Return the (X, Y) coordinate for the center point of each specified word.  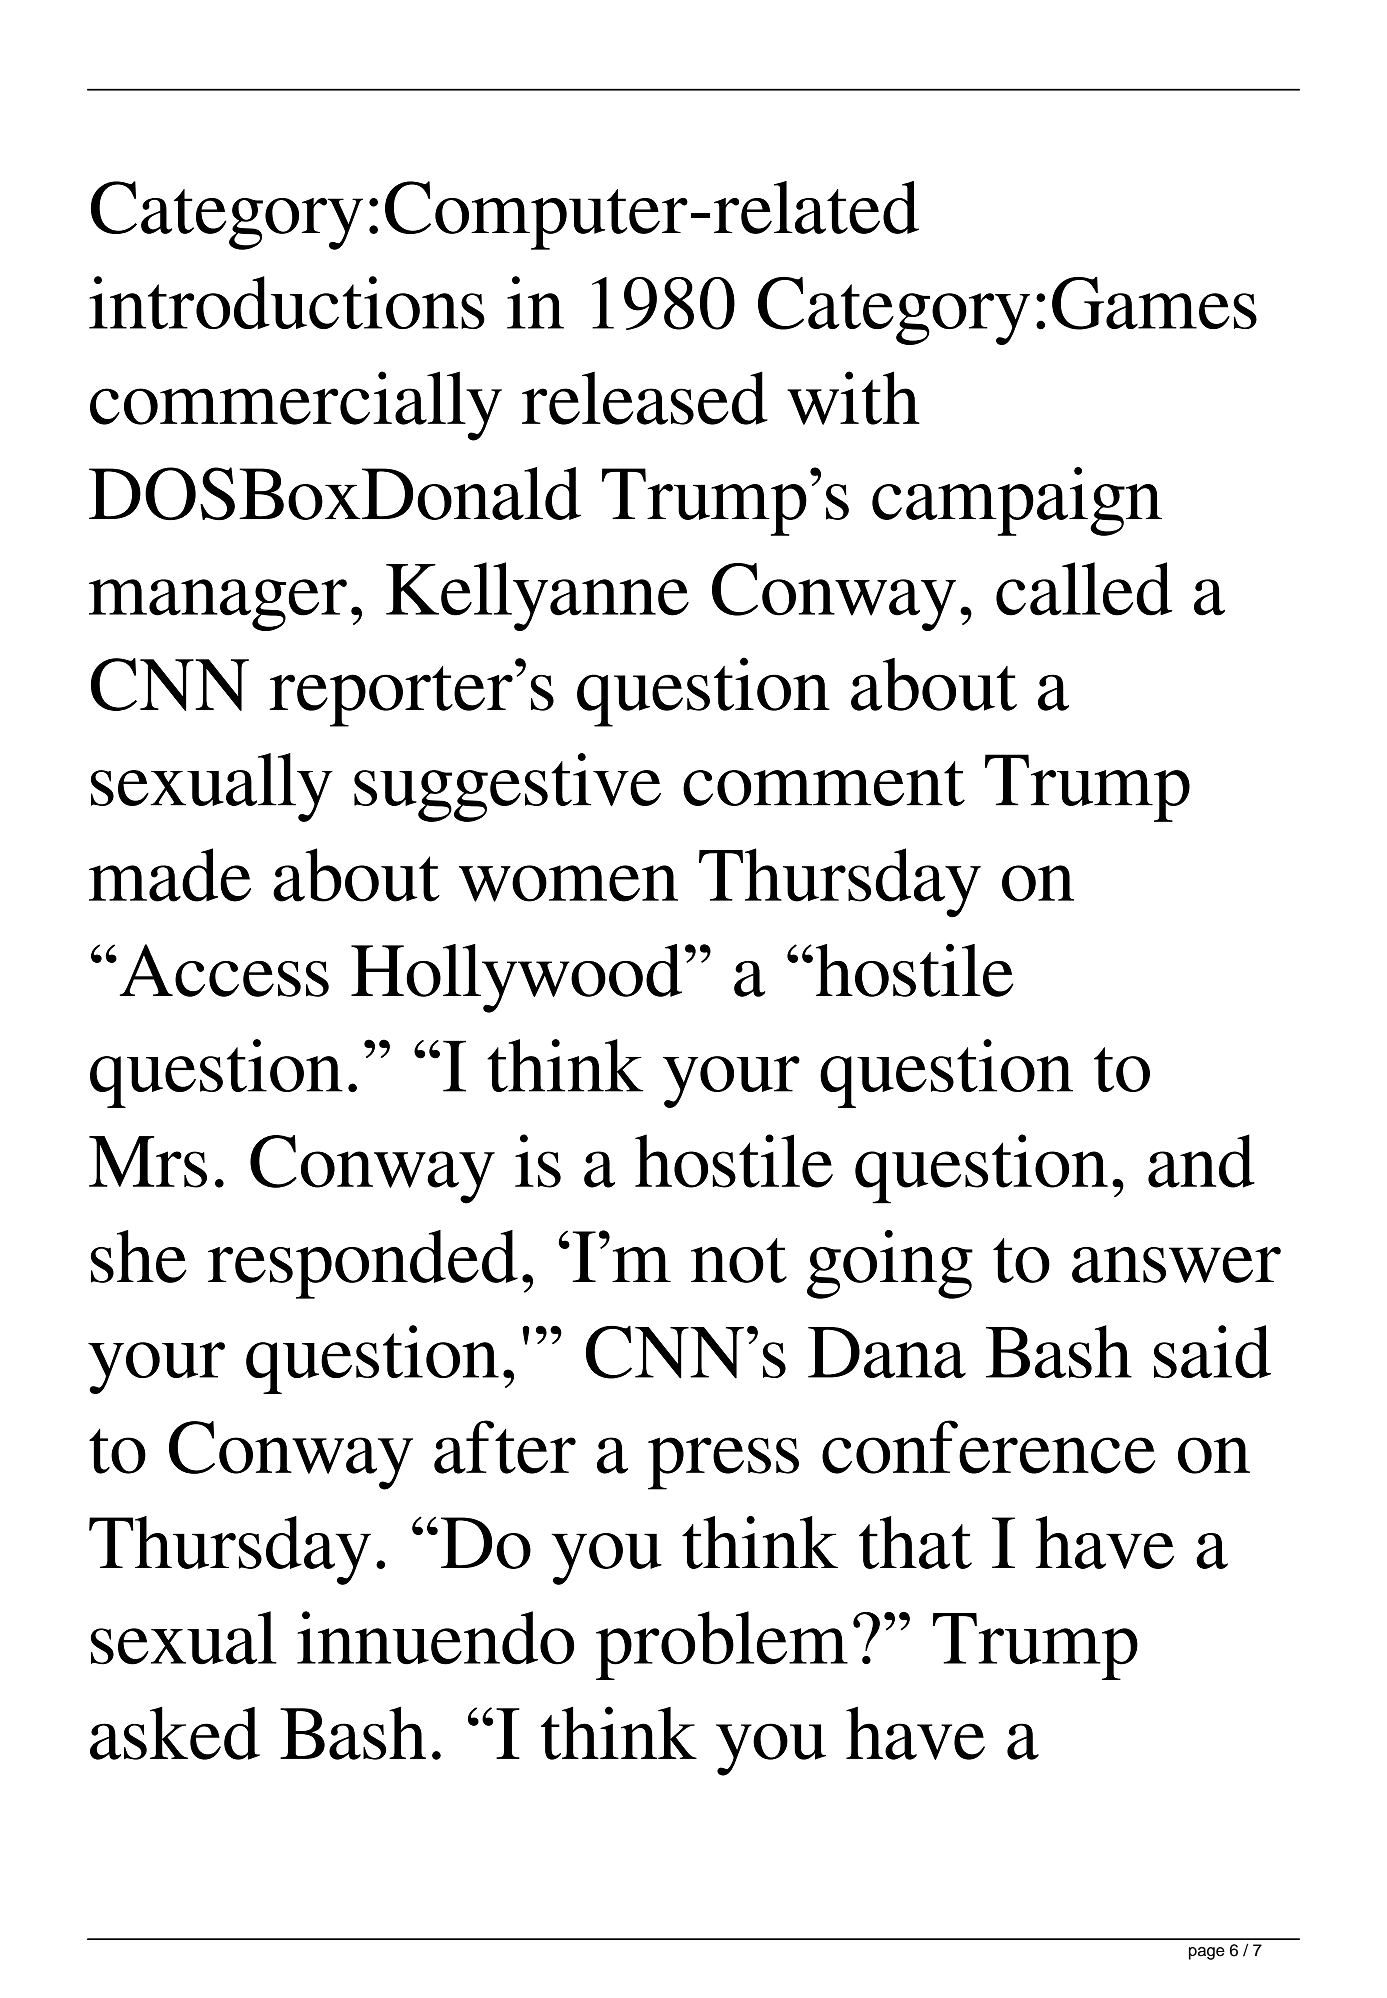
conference (988, 1447)
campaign (1017, 501)
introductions (287, 302)
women (568, 883)
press (723, 1463)
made (170, 875)
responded (363, 1264)
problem (722, 1645)
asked (175, 1733)
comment (824, 783)
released (645, 398)
